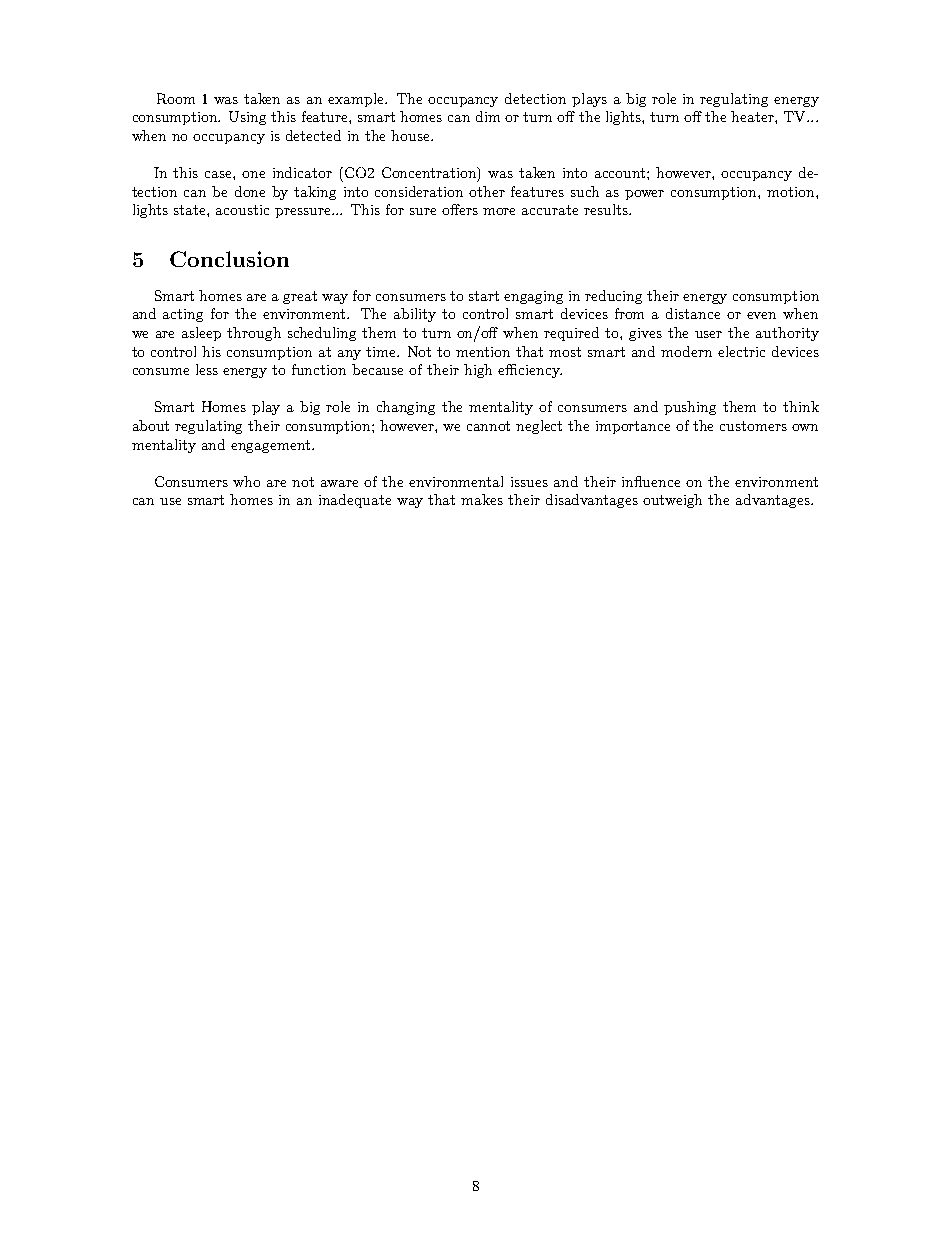 Image resolution: width=952 pixels, height=1233 pixels. What do you see at coordinates (246, 481) in the screenshot?
I see `who` at bounding box center [246, 481].
